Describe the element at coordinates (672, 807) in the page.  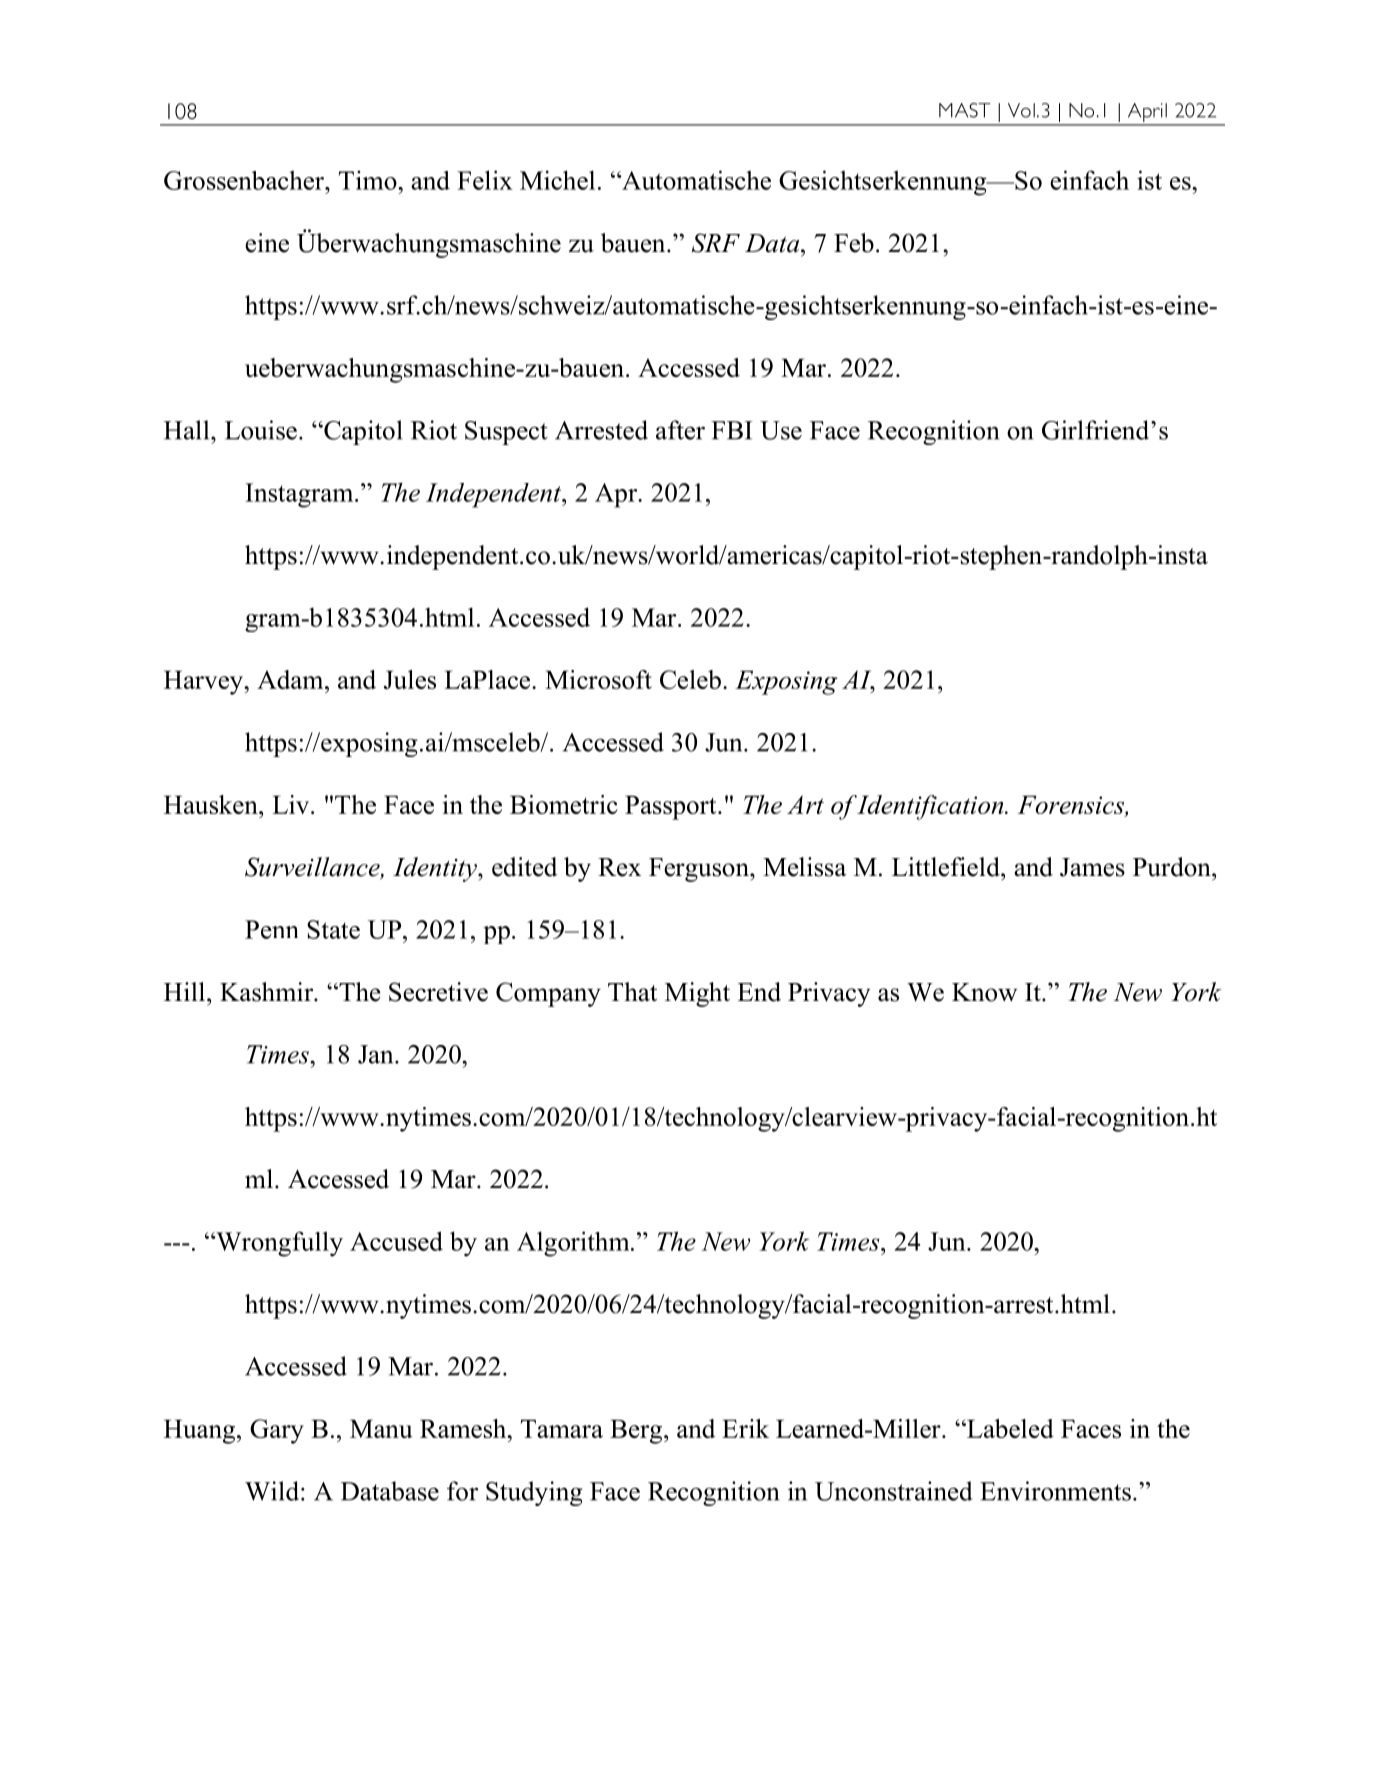
I see `Passport` at that location.
